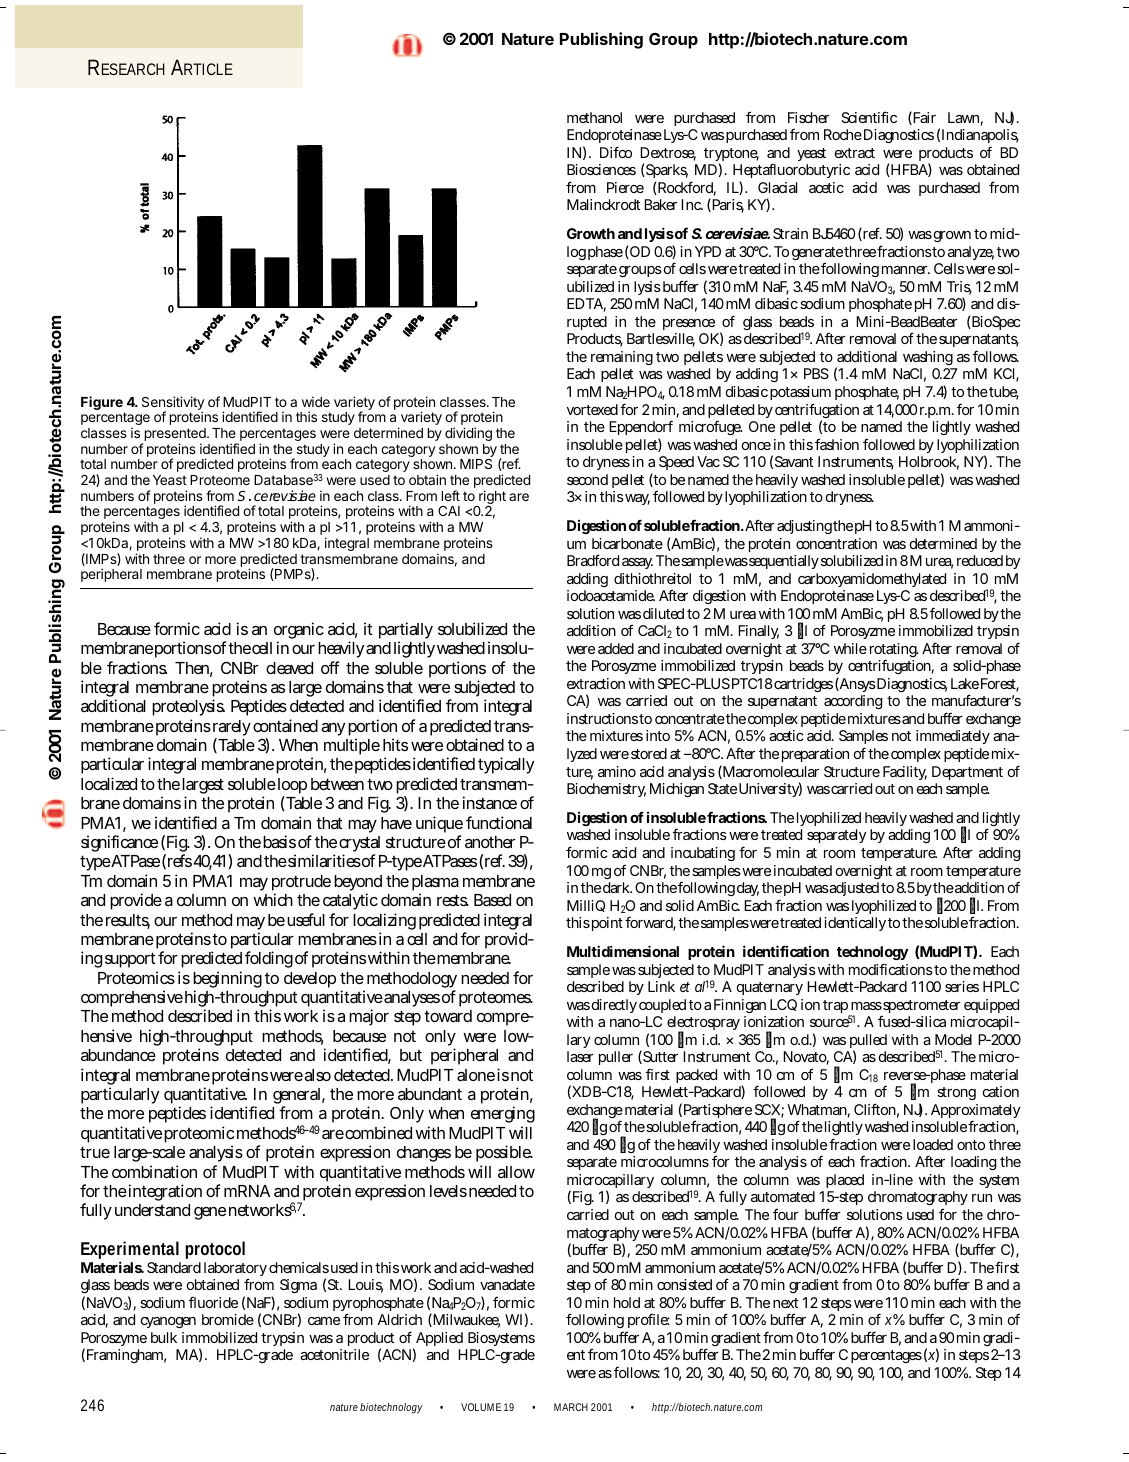 This screenshot has width=1129, height=1462. What do you see at coordinates (601, 169) in the screenshot?
I see `Biosciences` at bounding box center [601, 169].
